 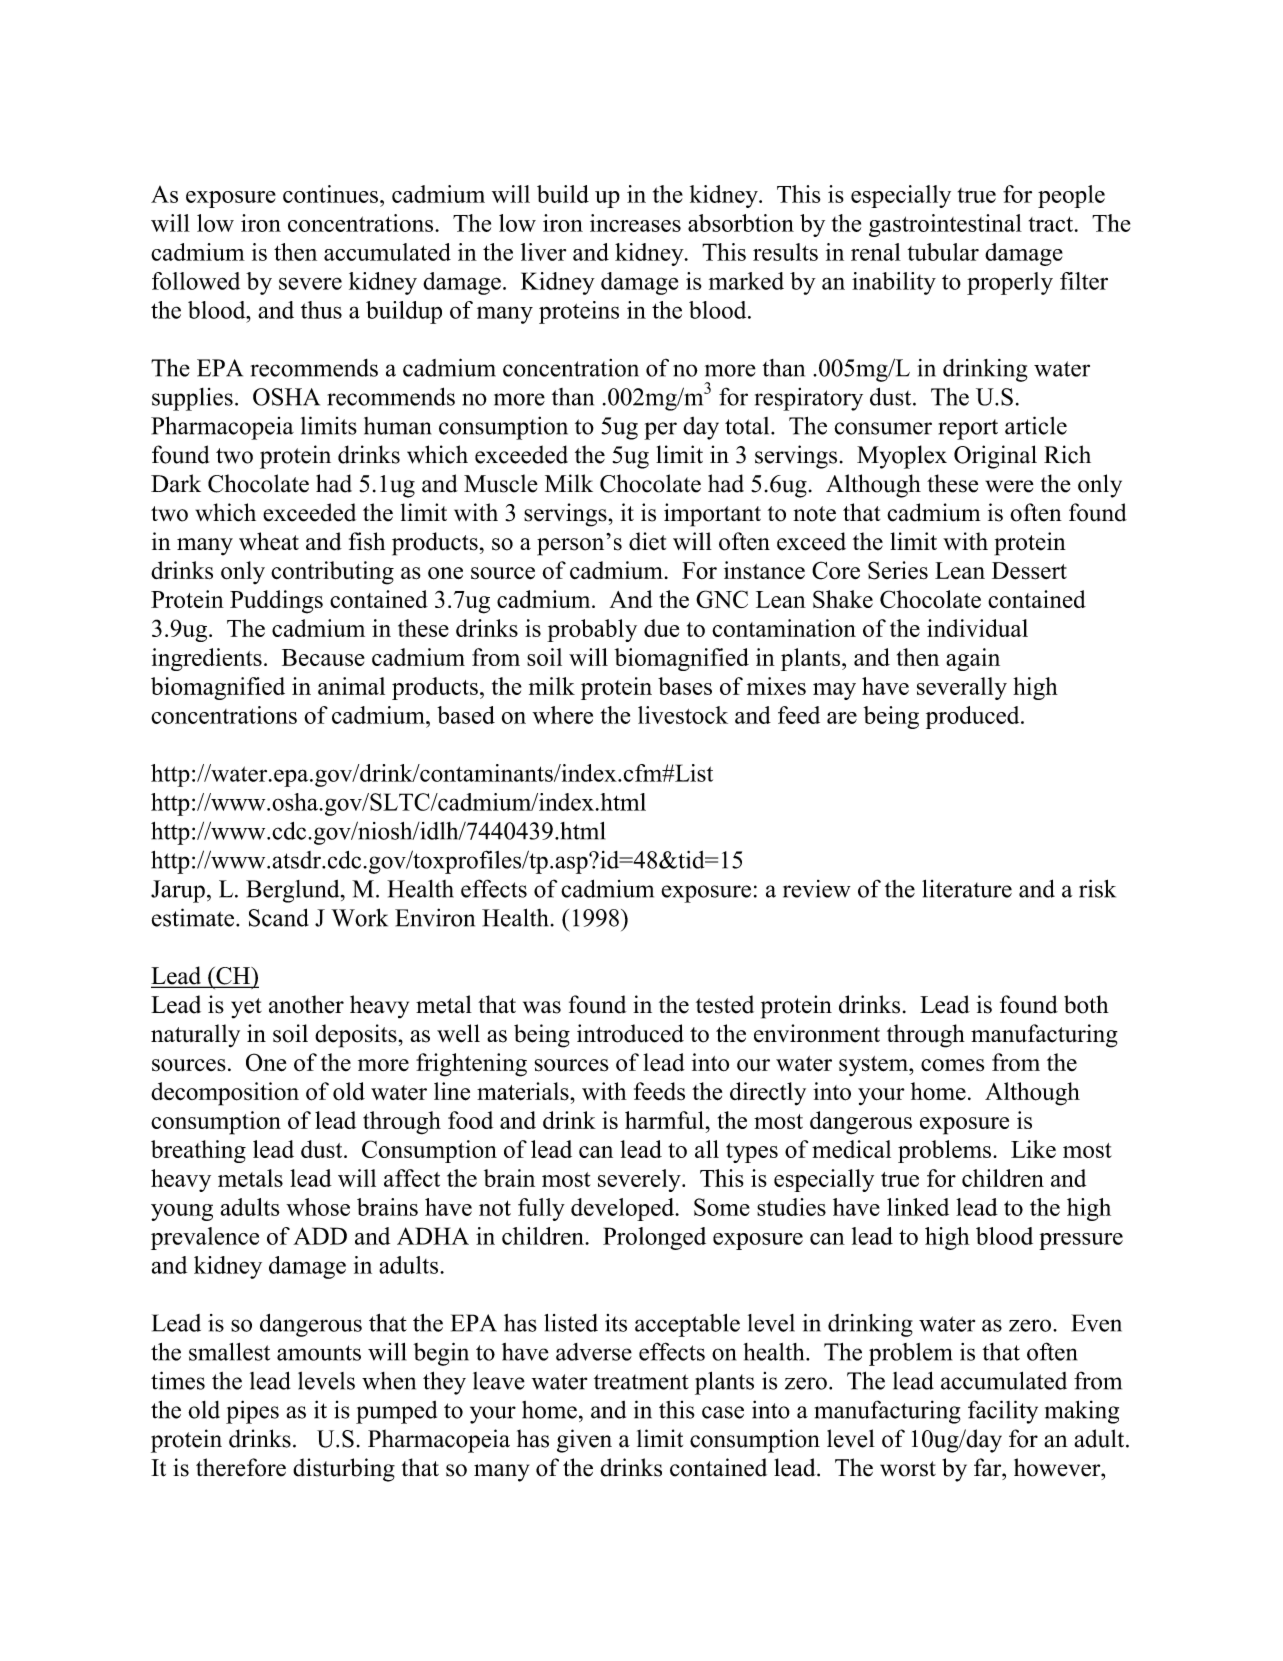 What do you see at coordinates (330, 194) in the screenshot?
I see `continues` at bounding box center [330, 194].
